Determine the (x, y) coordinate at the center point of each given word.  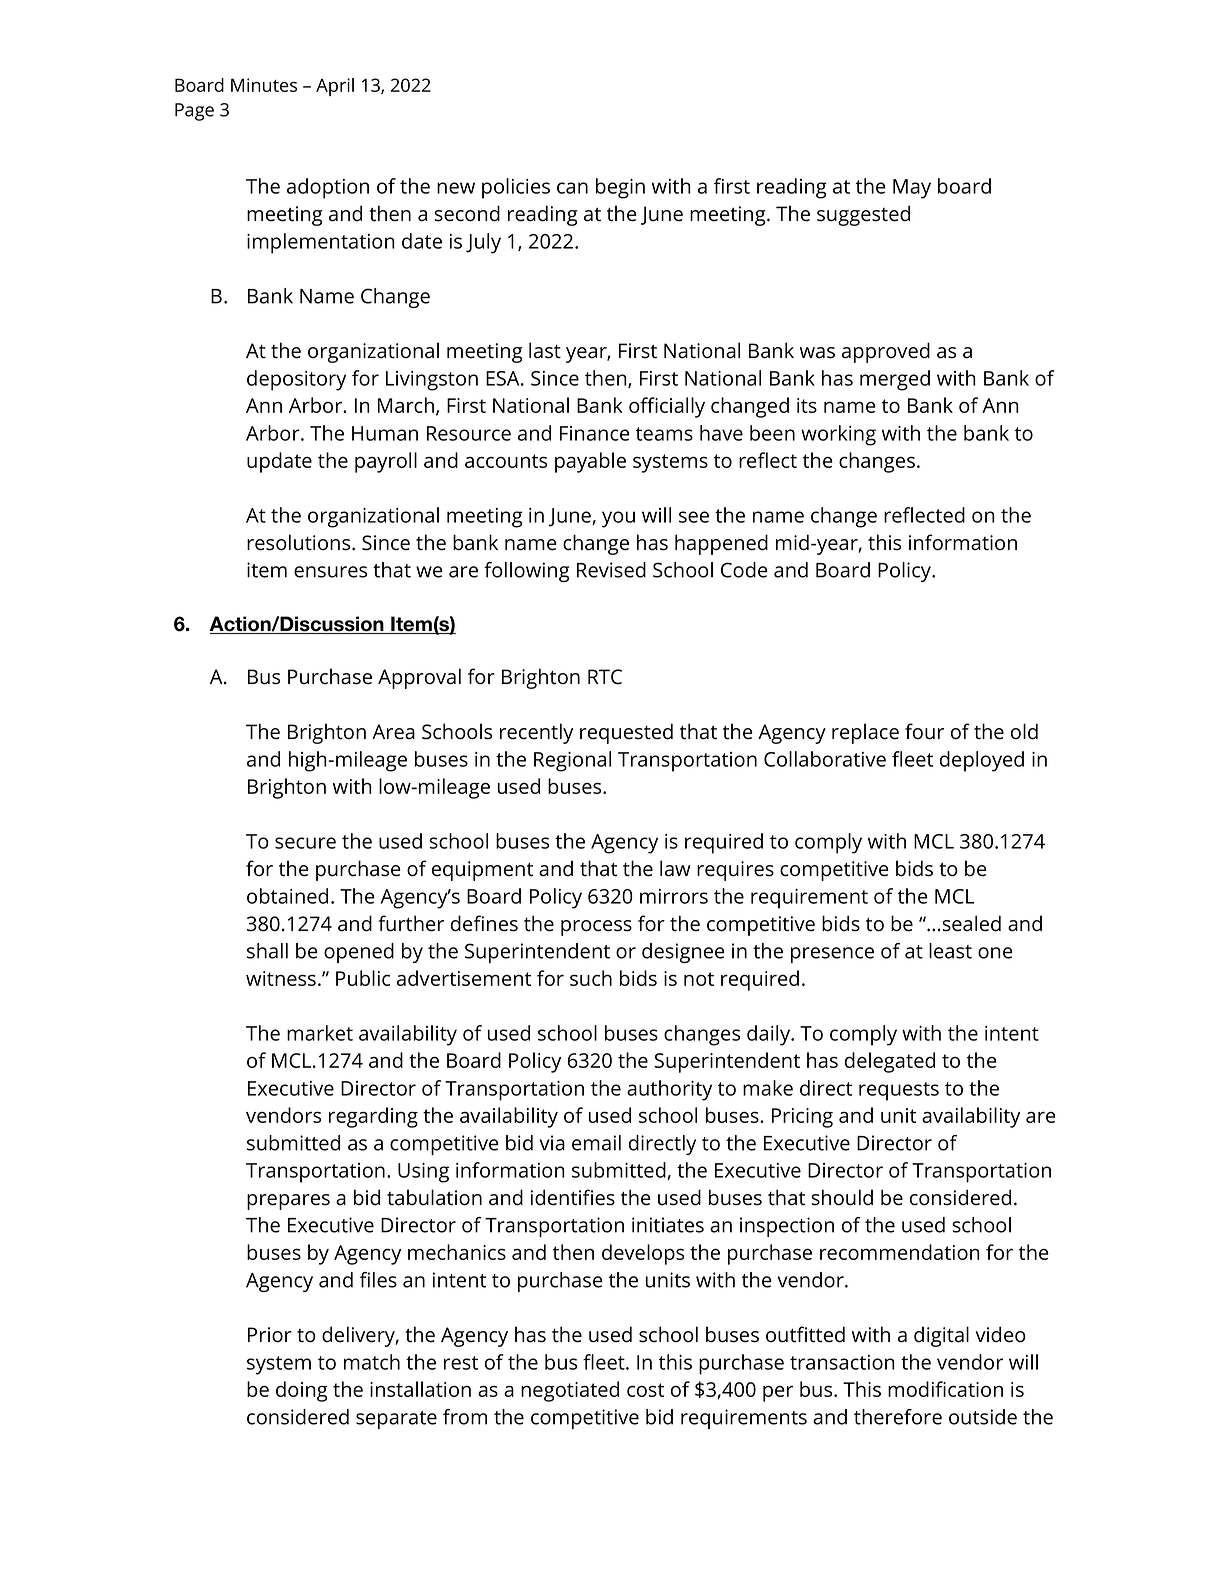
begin (620, 188)
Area (393, 732)
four (924, 731)
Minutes (264, 85)
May (912, 189)
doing (302, 1391)
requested (626, 733)
